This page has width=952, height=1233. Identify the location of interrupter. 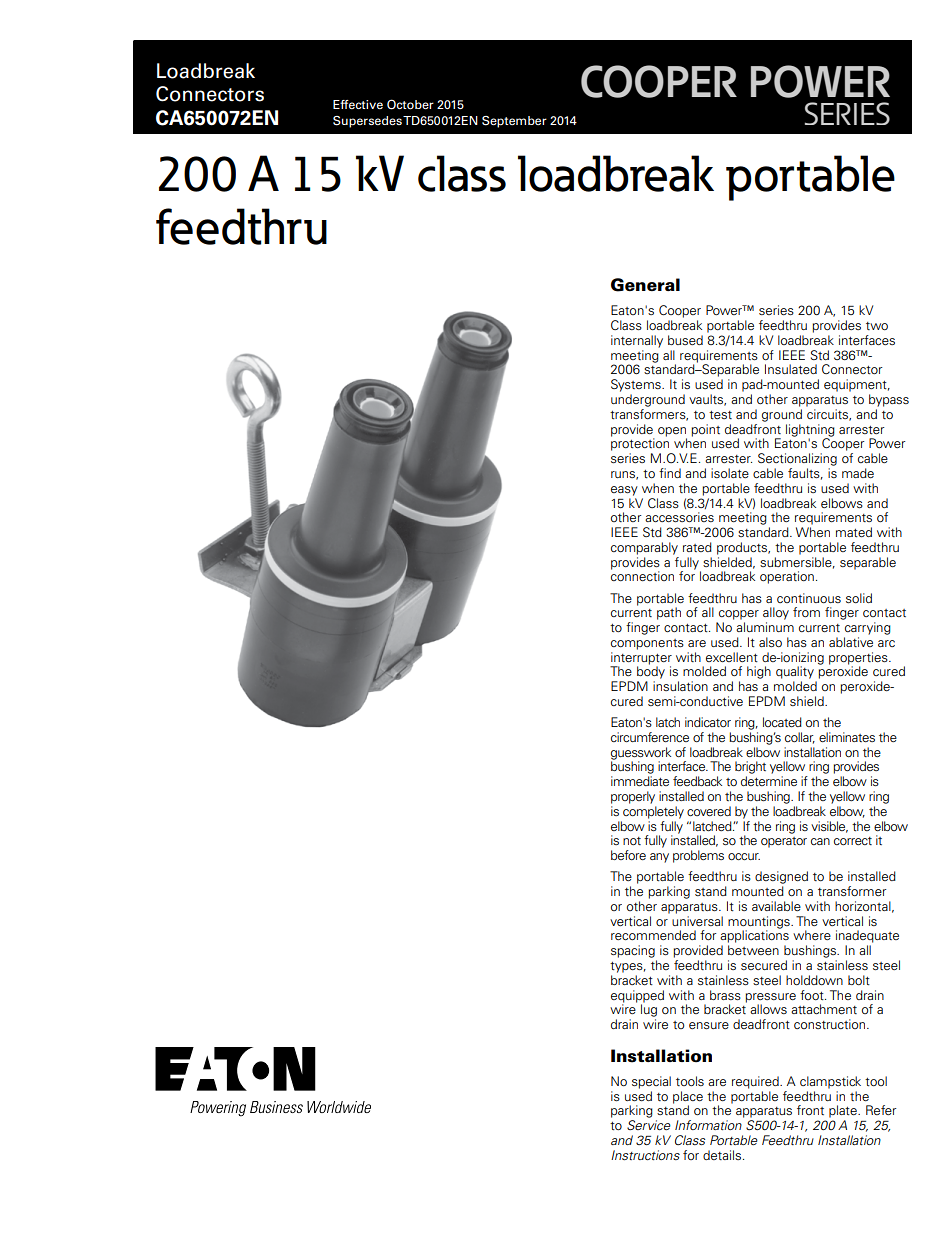
(641, 659).
